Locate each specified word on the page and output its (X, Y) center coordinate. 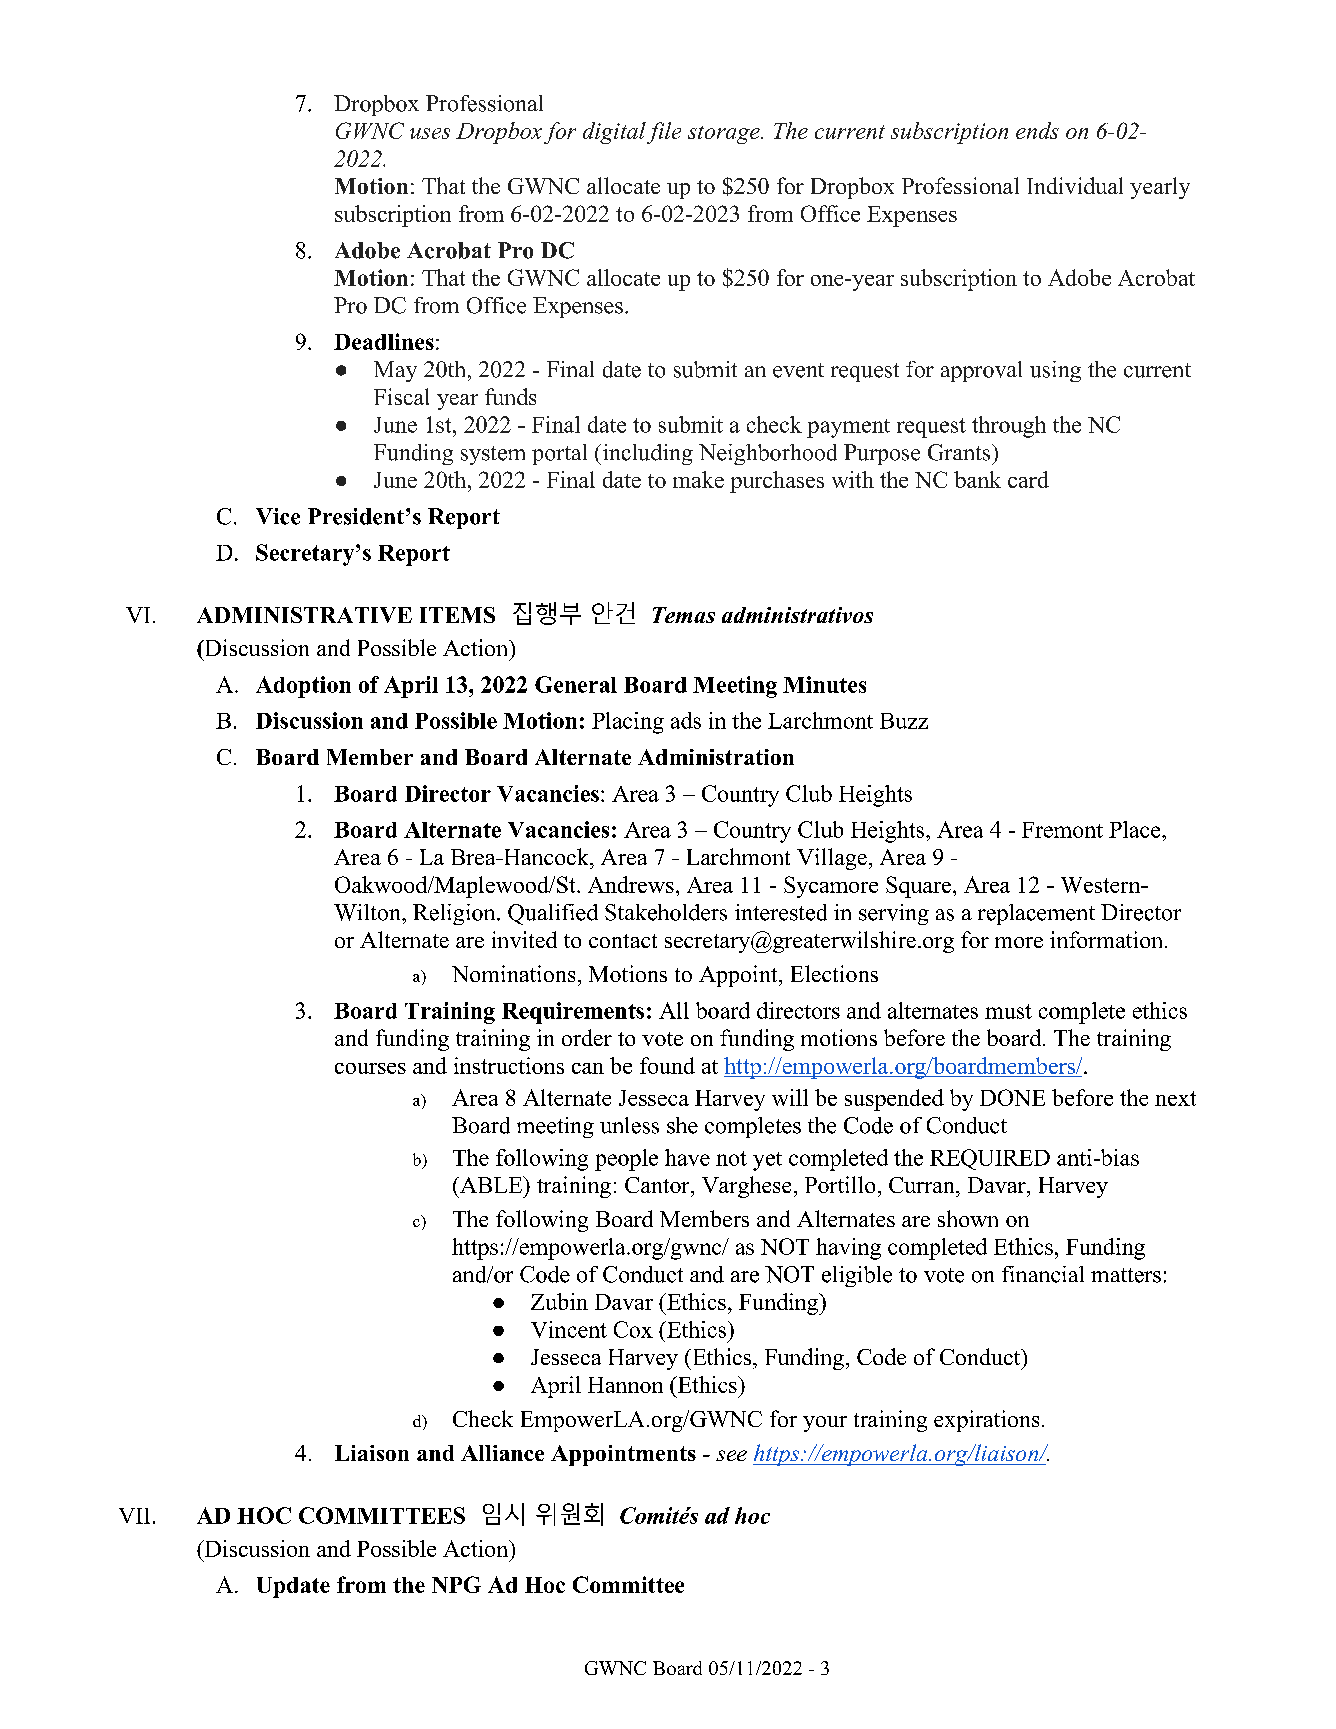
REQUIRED (990, 1159)
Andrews (631, 884)
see (731, 1455)
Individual (1075, 185)
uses (430, 133)
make (698, 479)
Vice (278, 516)
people (626, 1160)
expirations (986, 1421)
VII (134, 1516)
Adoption (303, 687)
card (1028, 479)
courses (370, 1068)
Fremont (1062, 830)
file (664, 133)
